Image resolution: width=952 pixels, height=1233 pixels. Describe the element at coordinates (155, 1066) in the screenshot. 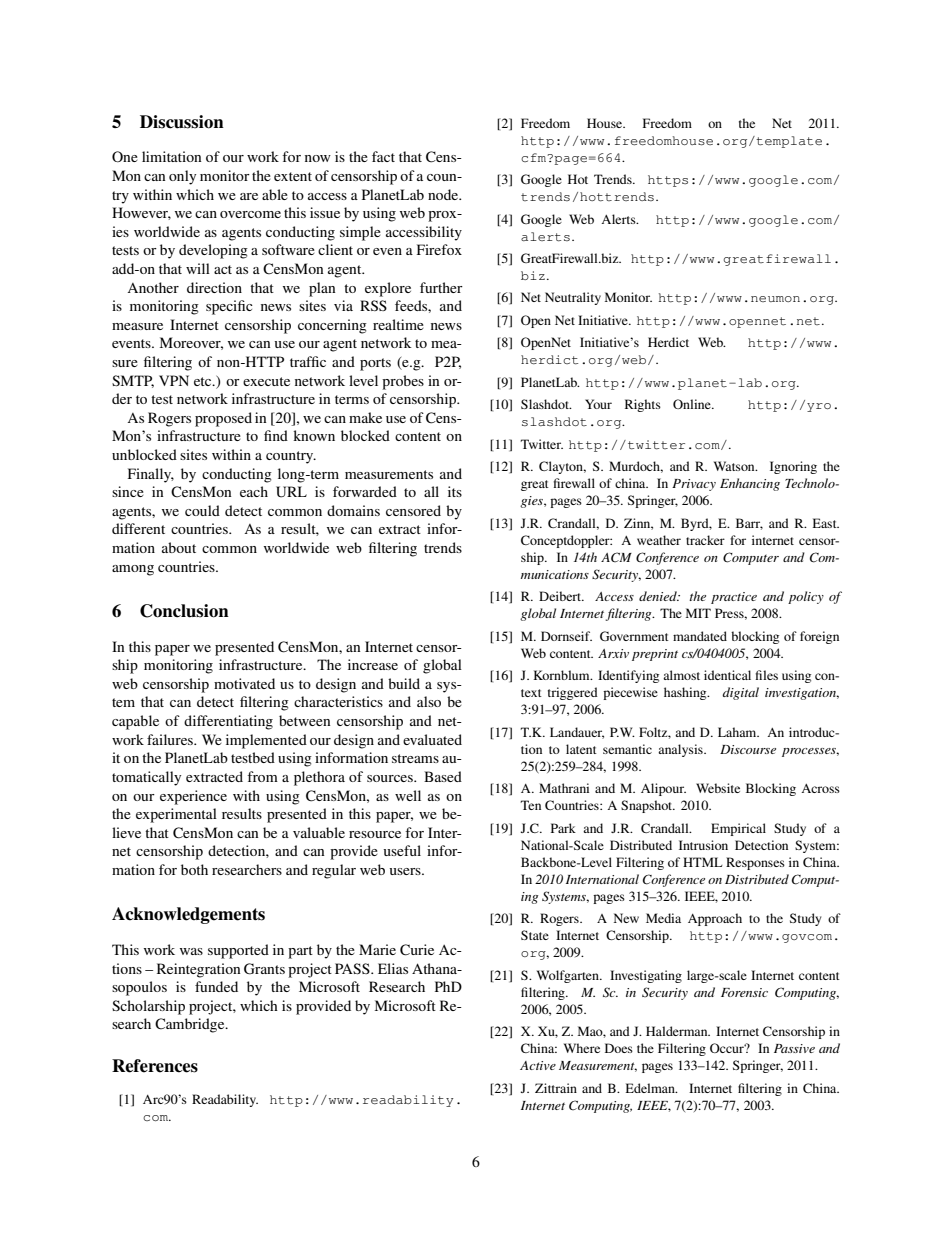

I see `References` at that location.
